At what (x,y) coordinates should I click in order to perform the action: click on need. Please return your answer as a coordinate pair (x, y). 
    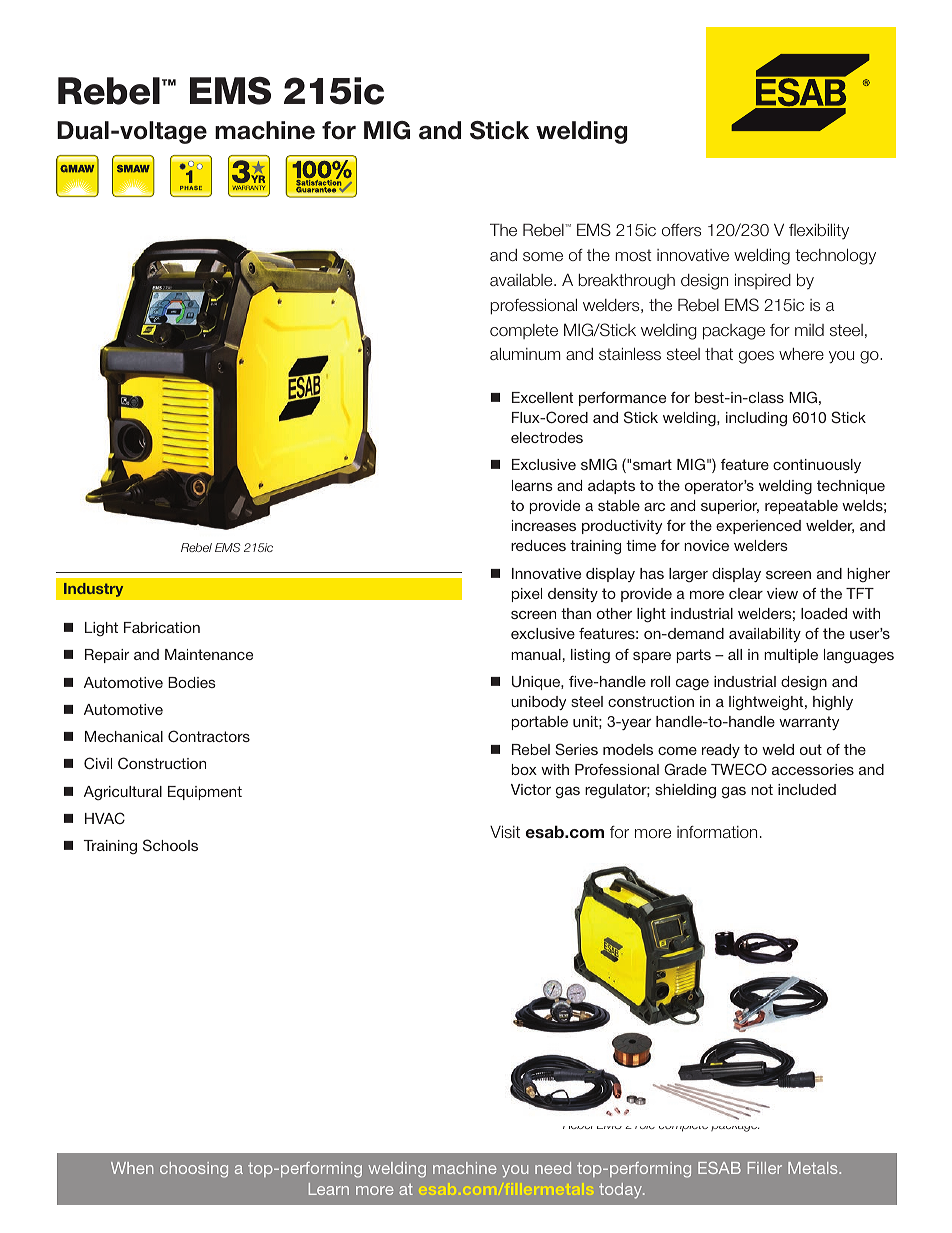
    Looking at the image, I should click on (553, 1168).
